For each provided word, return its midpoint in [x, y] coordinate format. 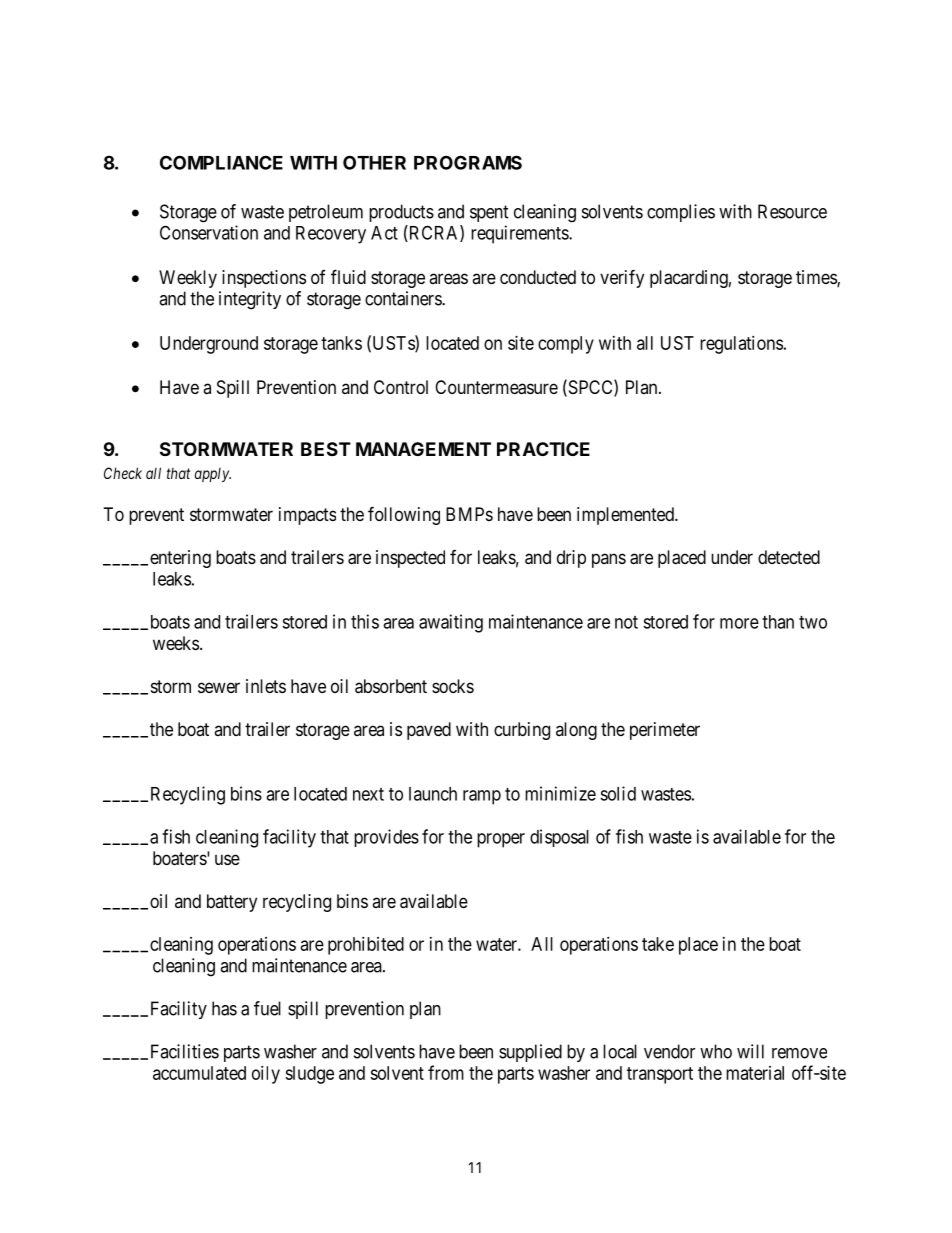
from [446, 1072]
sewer [219, 687]
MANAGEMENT [423, 449]
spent [489, 213]
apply [213, 475]
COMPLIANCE [221, 162]
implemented [626, 516]
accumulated [199, 1073]
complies [681, 213]
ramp [482, 797]
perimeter [665, 731]
